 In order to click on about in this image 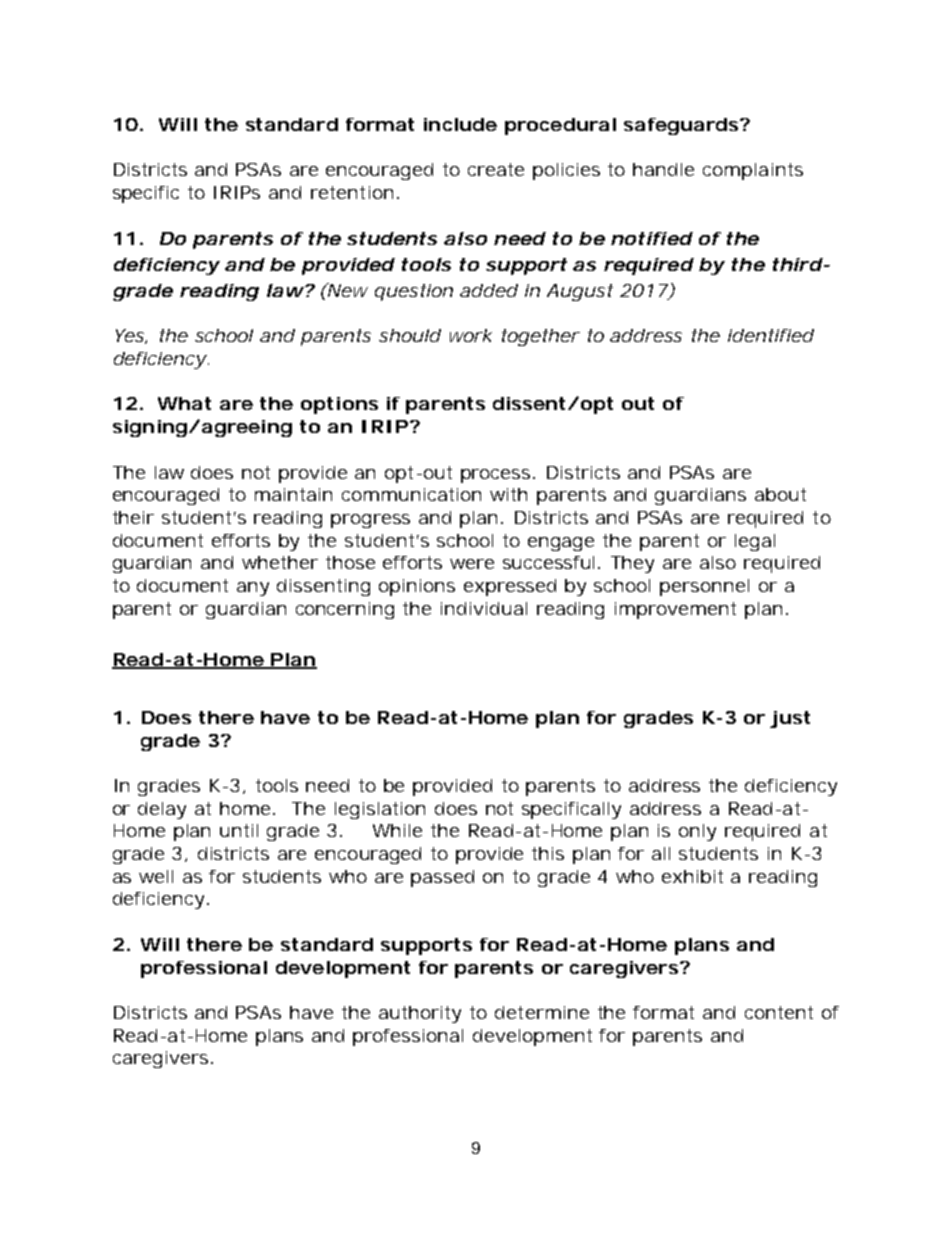, I will do `click(780, 494)`.
